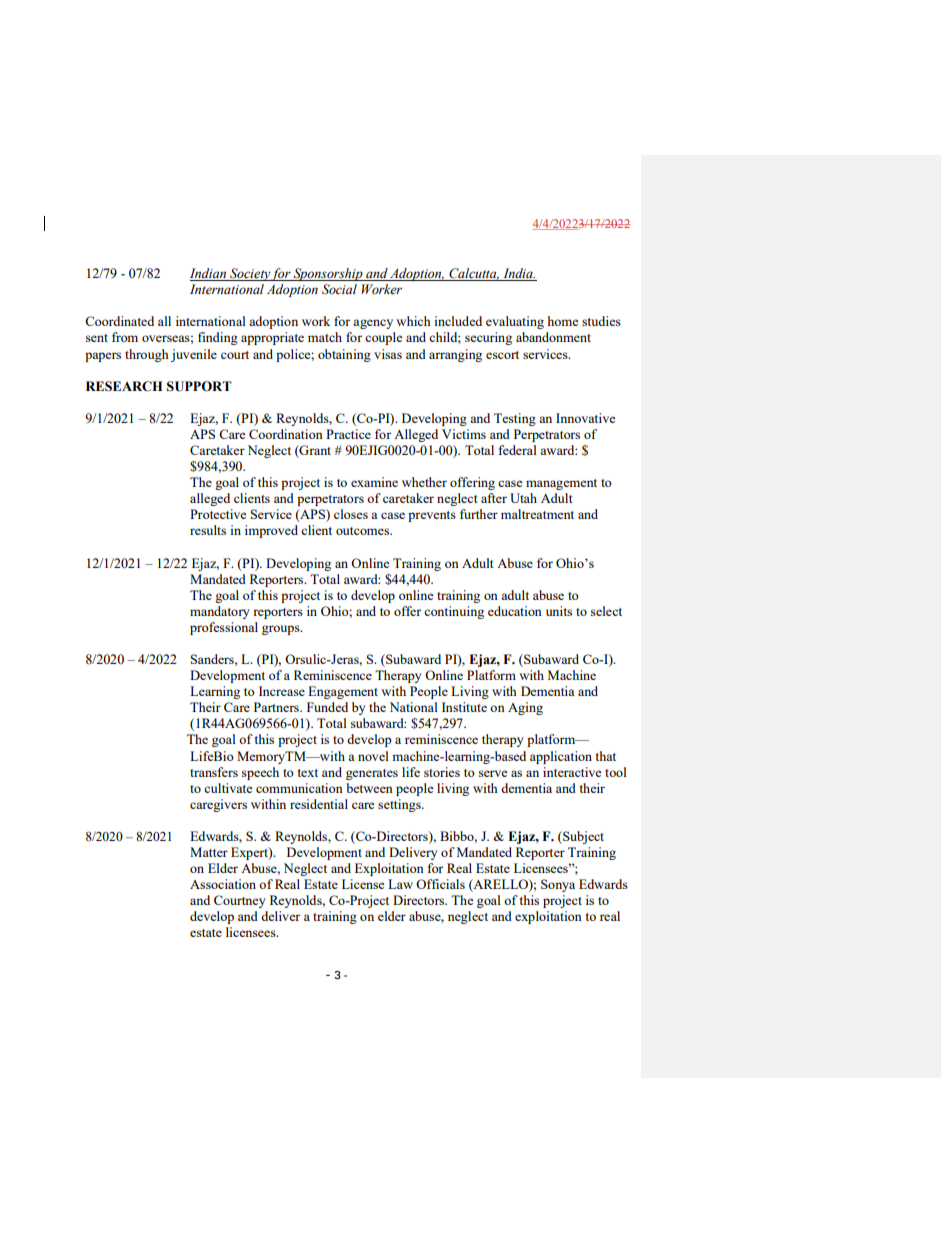 The height and width of the page is (1233, 952). What do you see at coordinates (525, 708) in the page?
I see `Aging` at bounding box center [525, 708].
